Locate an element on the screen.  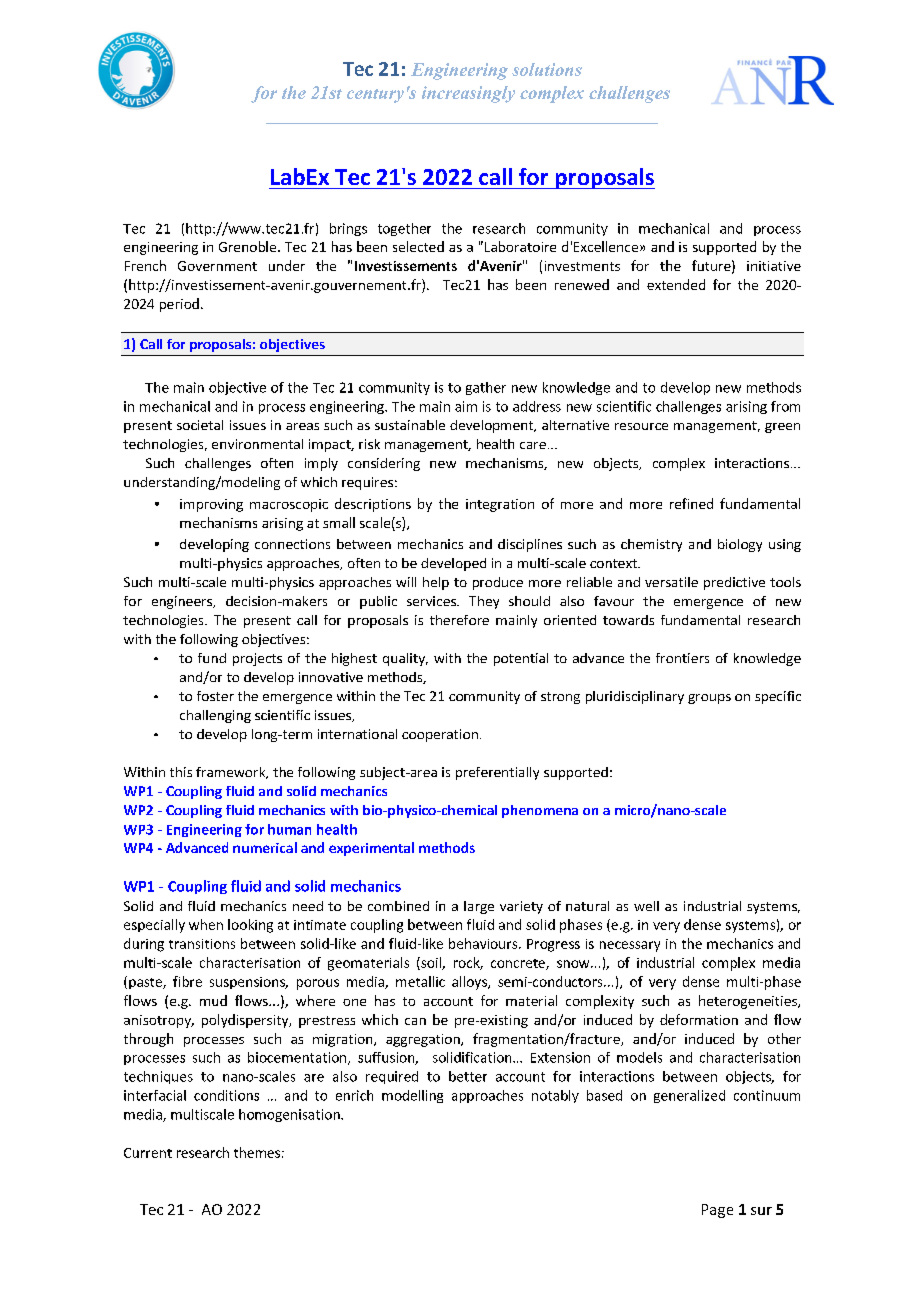
Page is located at coordinates (717, 1211).
